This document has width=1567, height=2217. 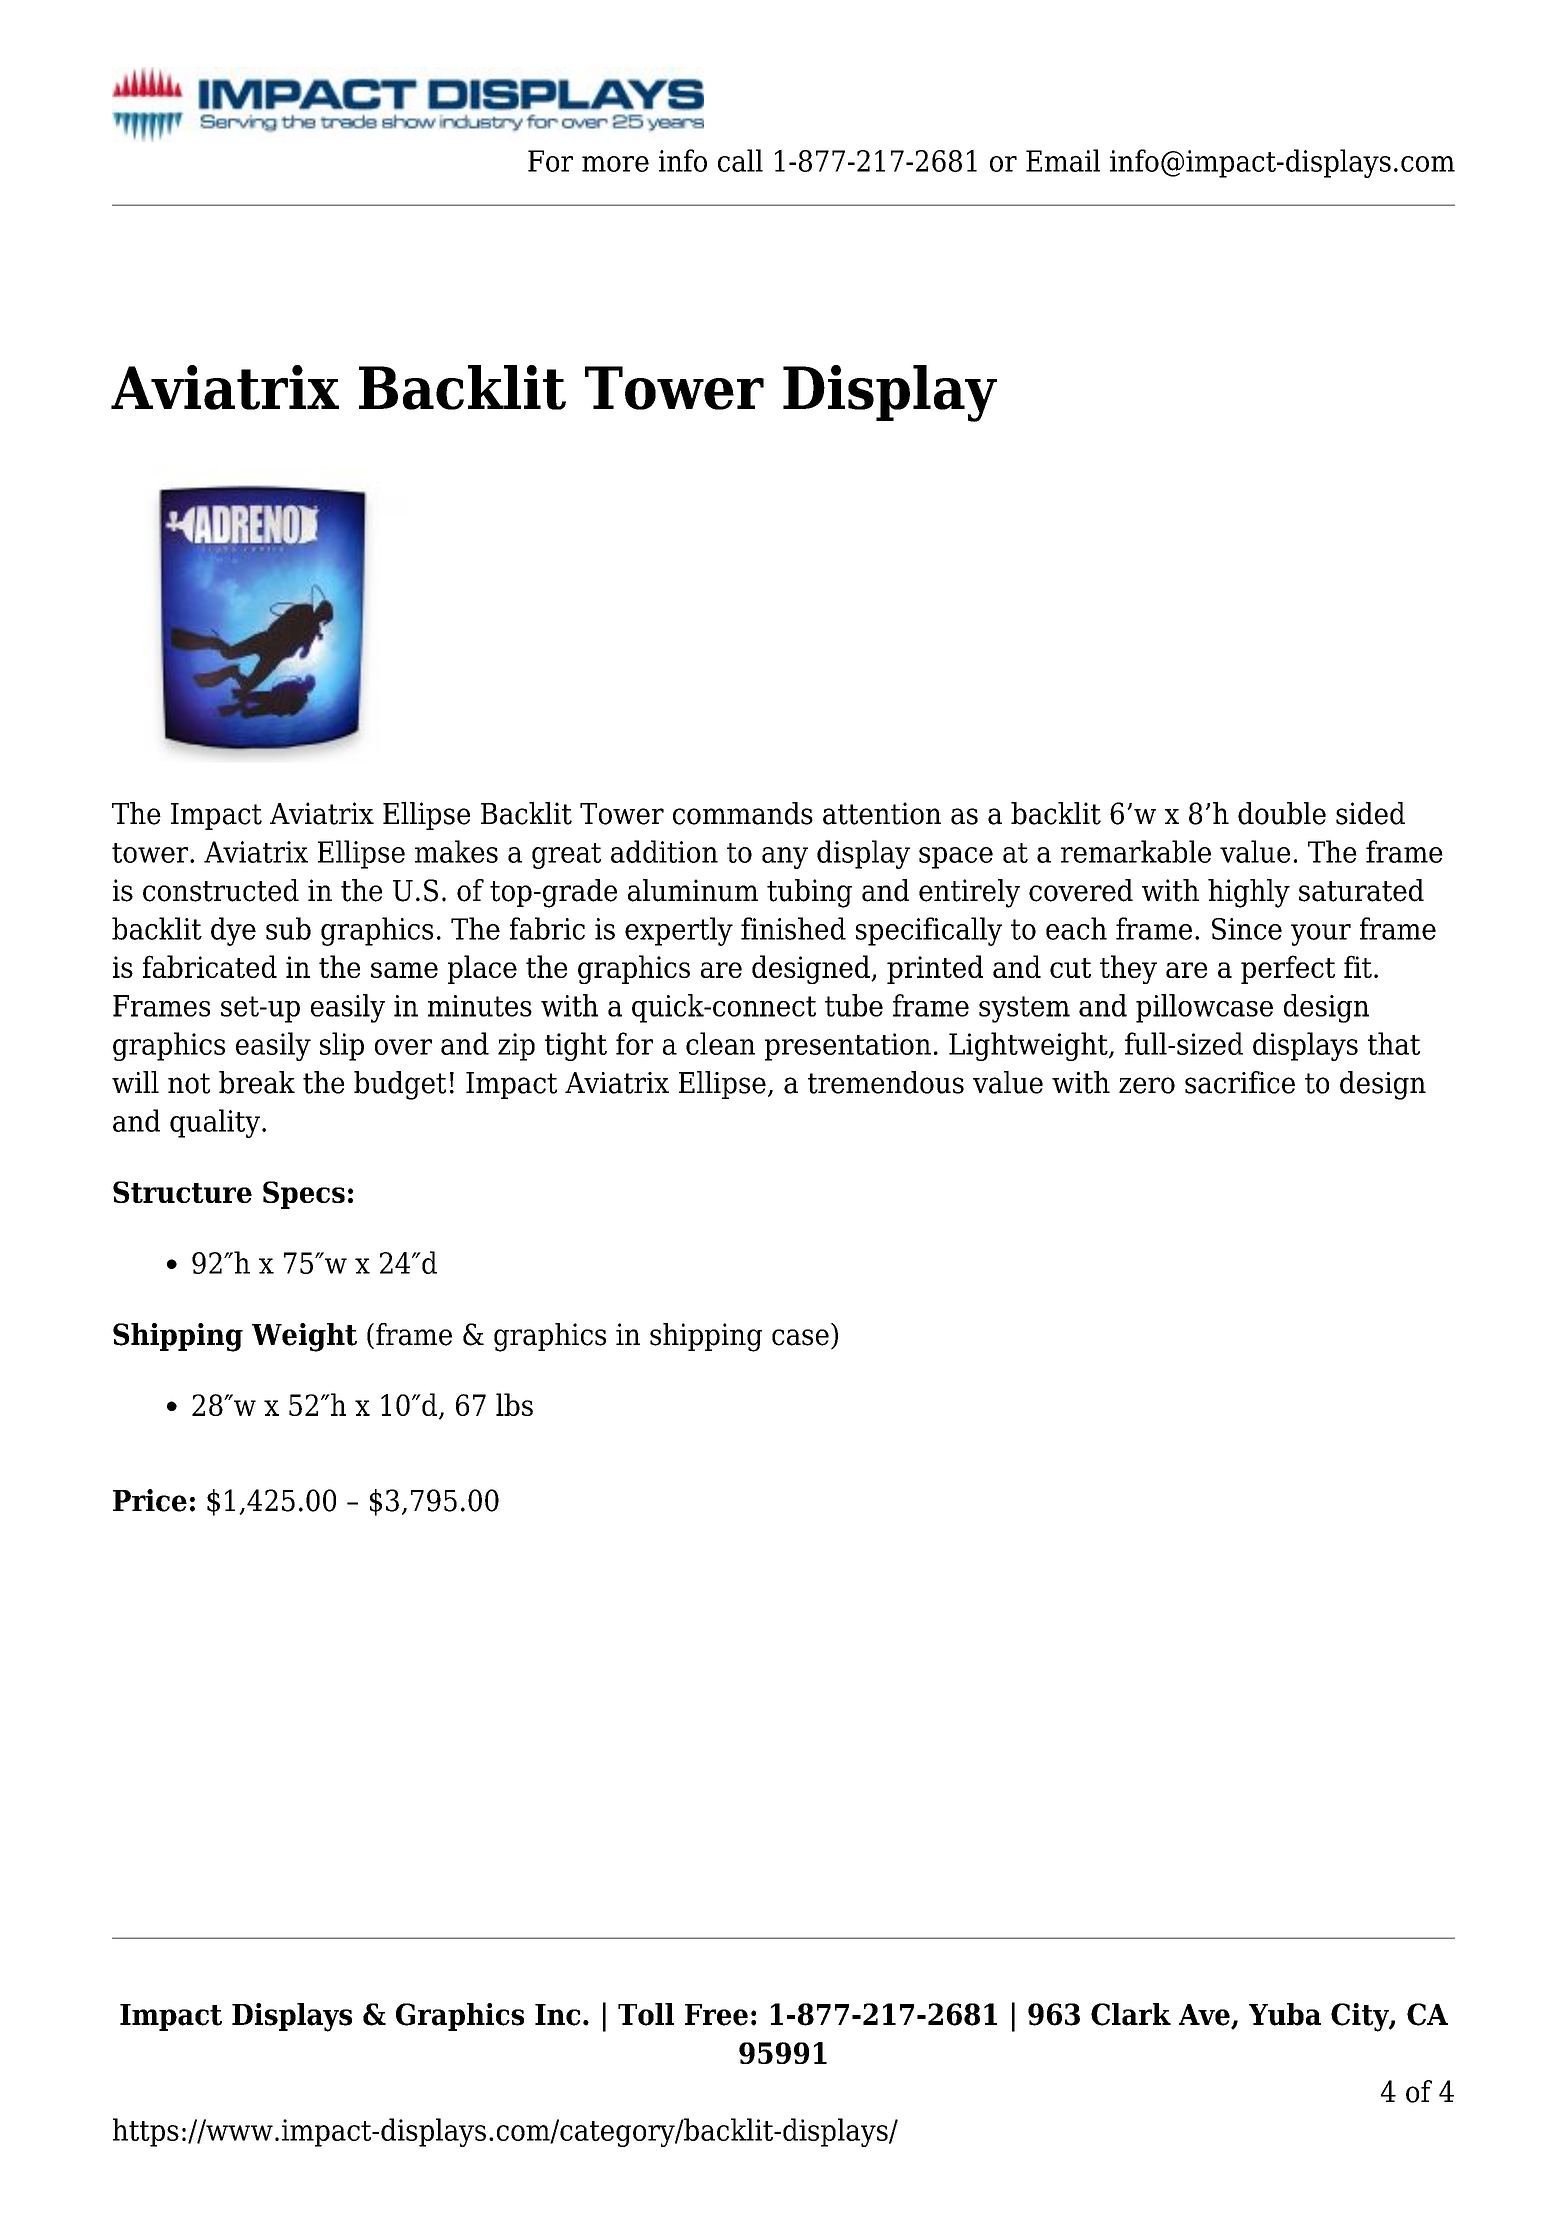 What do you see at coordinates (1240, 1082) in the document?
I see `sacrifice` at bounding box center [1240, 1082].
